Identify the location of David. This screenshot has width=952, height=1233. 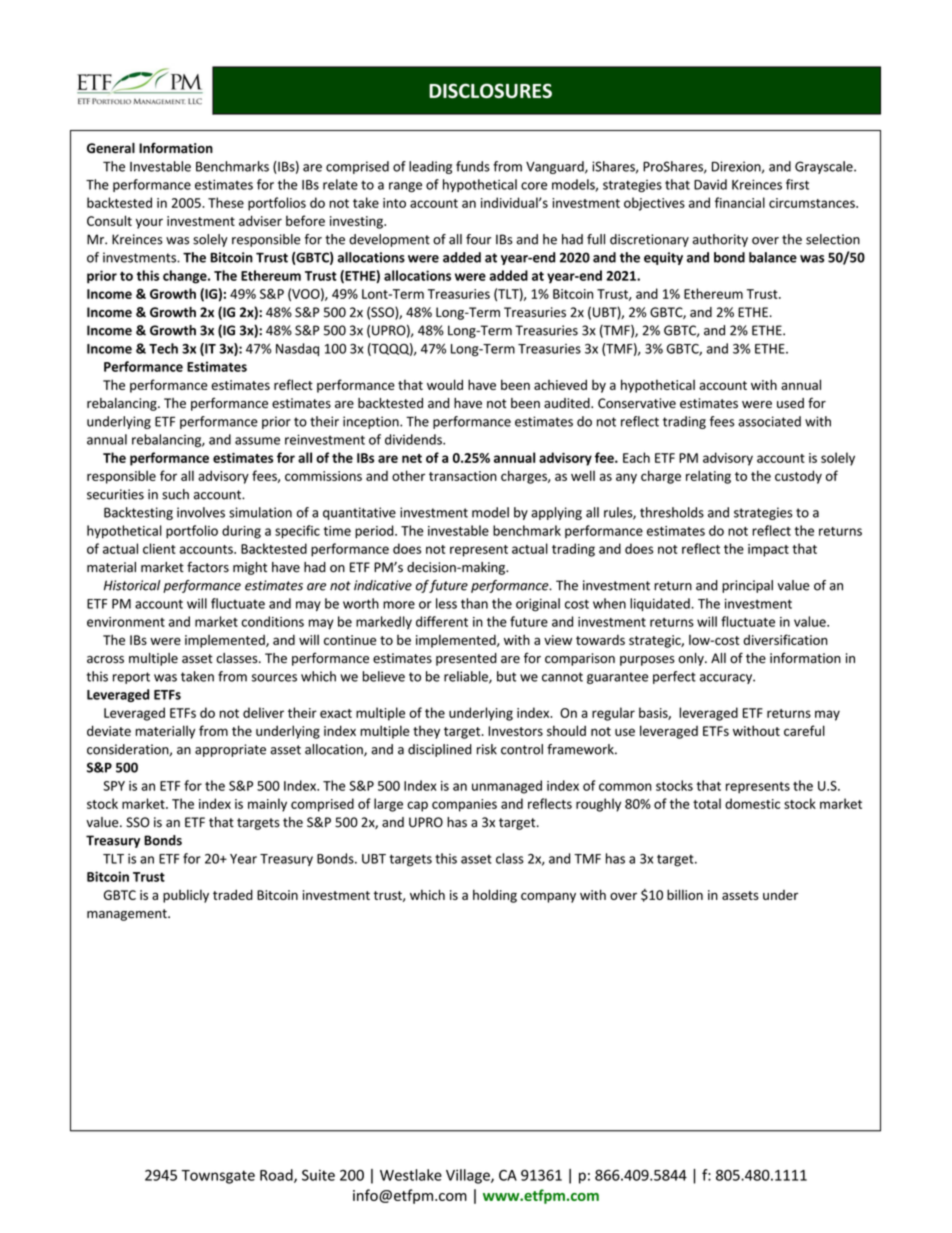
(710, 184).
